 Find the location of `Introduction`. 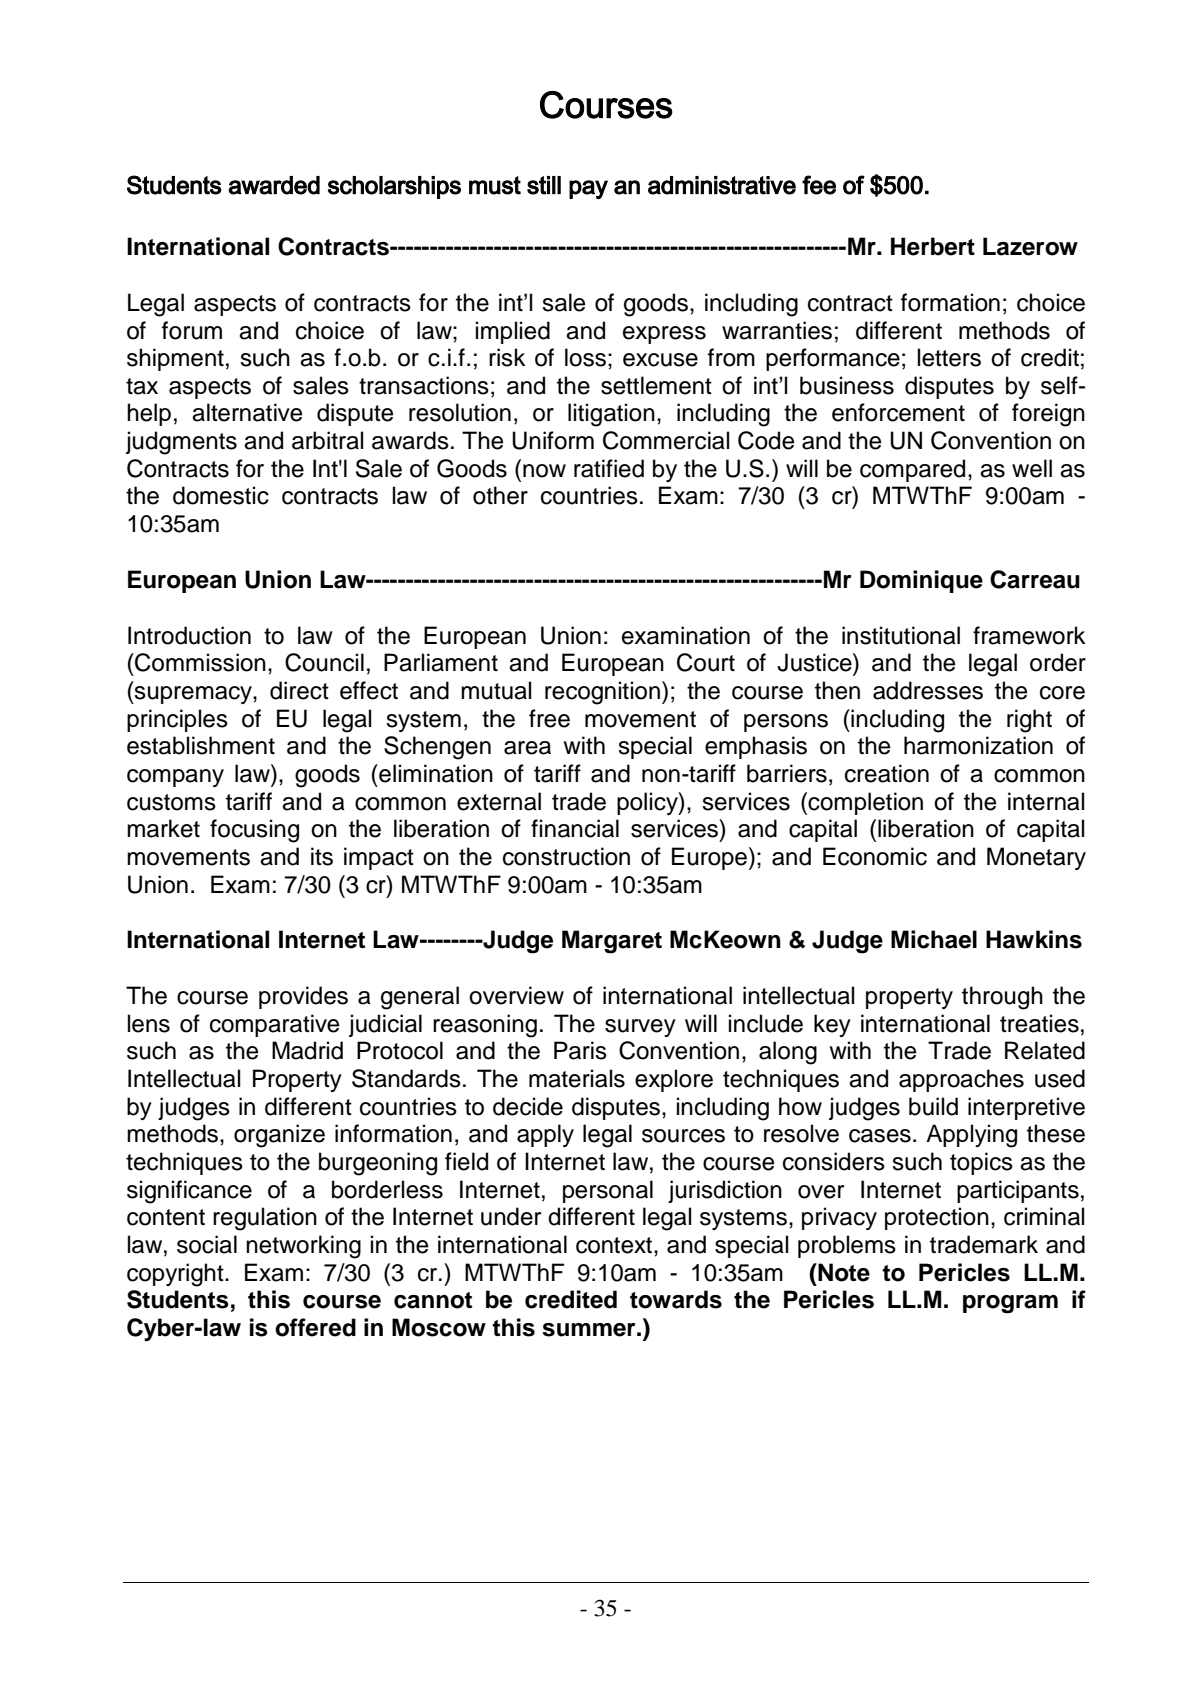

Introduction is located at coordinates (189, 635).
